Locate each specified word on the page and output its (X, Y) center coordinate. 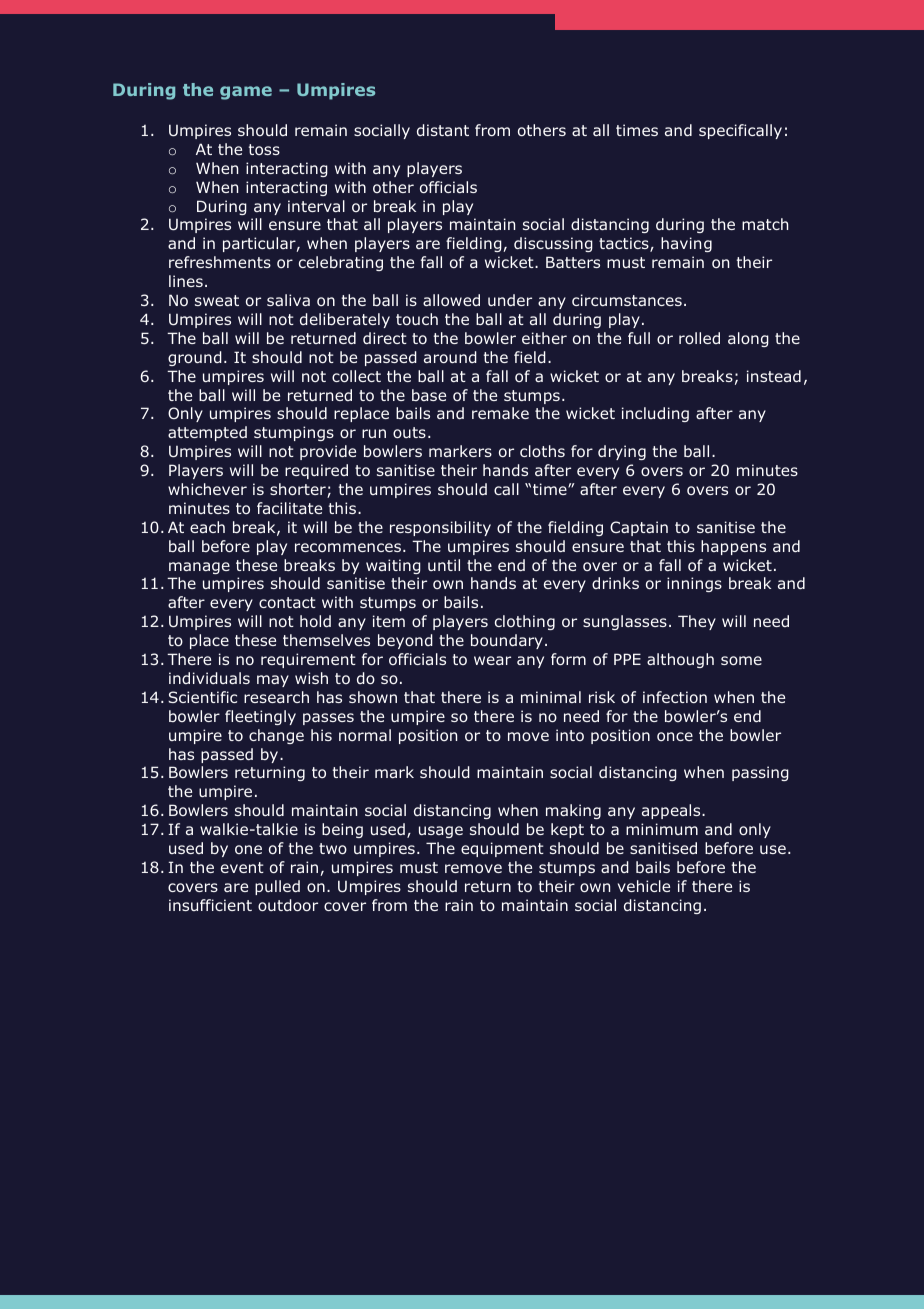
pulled (277, 887)
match (765, 224)
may (273, 681)
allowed (451, 300)
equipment (502, 849)
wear (492, 660)
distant (443, 130)
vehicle (644, 886)
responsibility (440, 528)
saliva (288, 300)
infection (675, 697)
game (246, 93)
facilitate (289, 508)
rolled (699, 338)
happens (733, 547)
